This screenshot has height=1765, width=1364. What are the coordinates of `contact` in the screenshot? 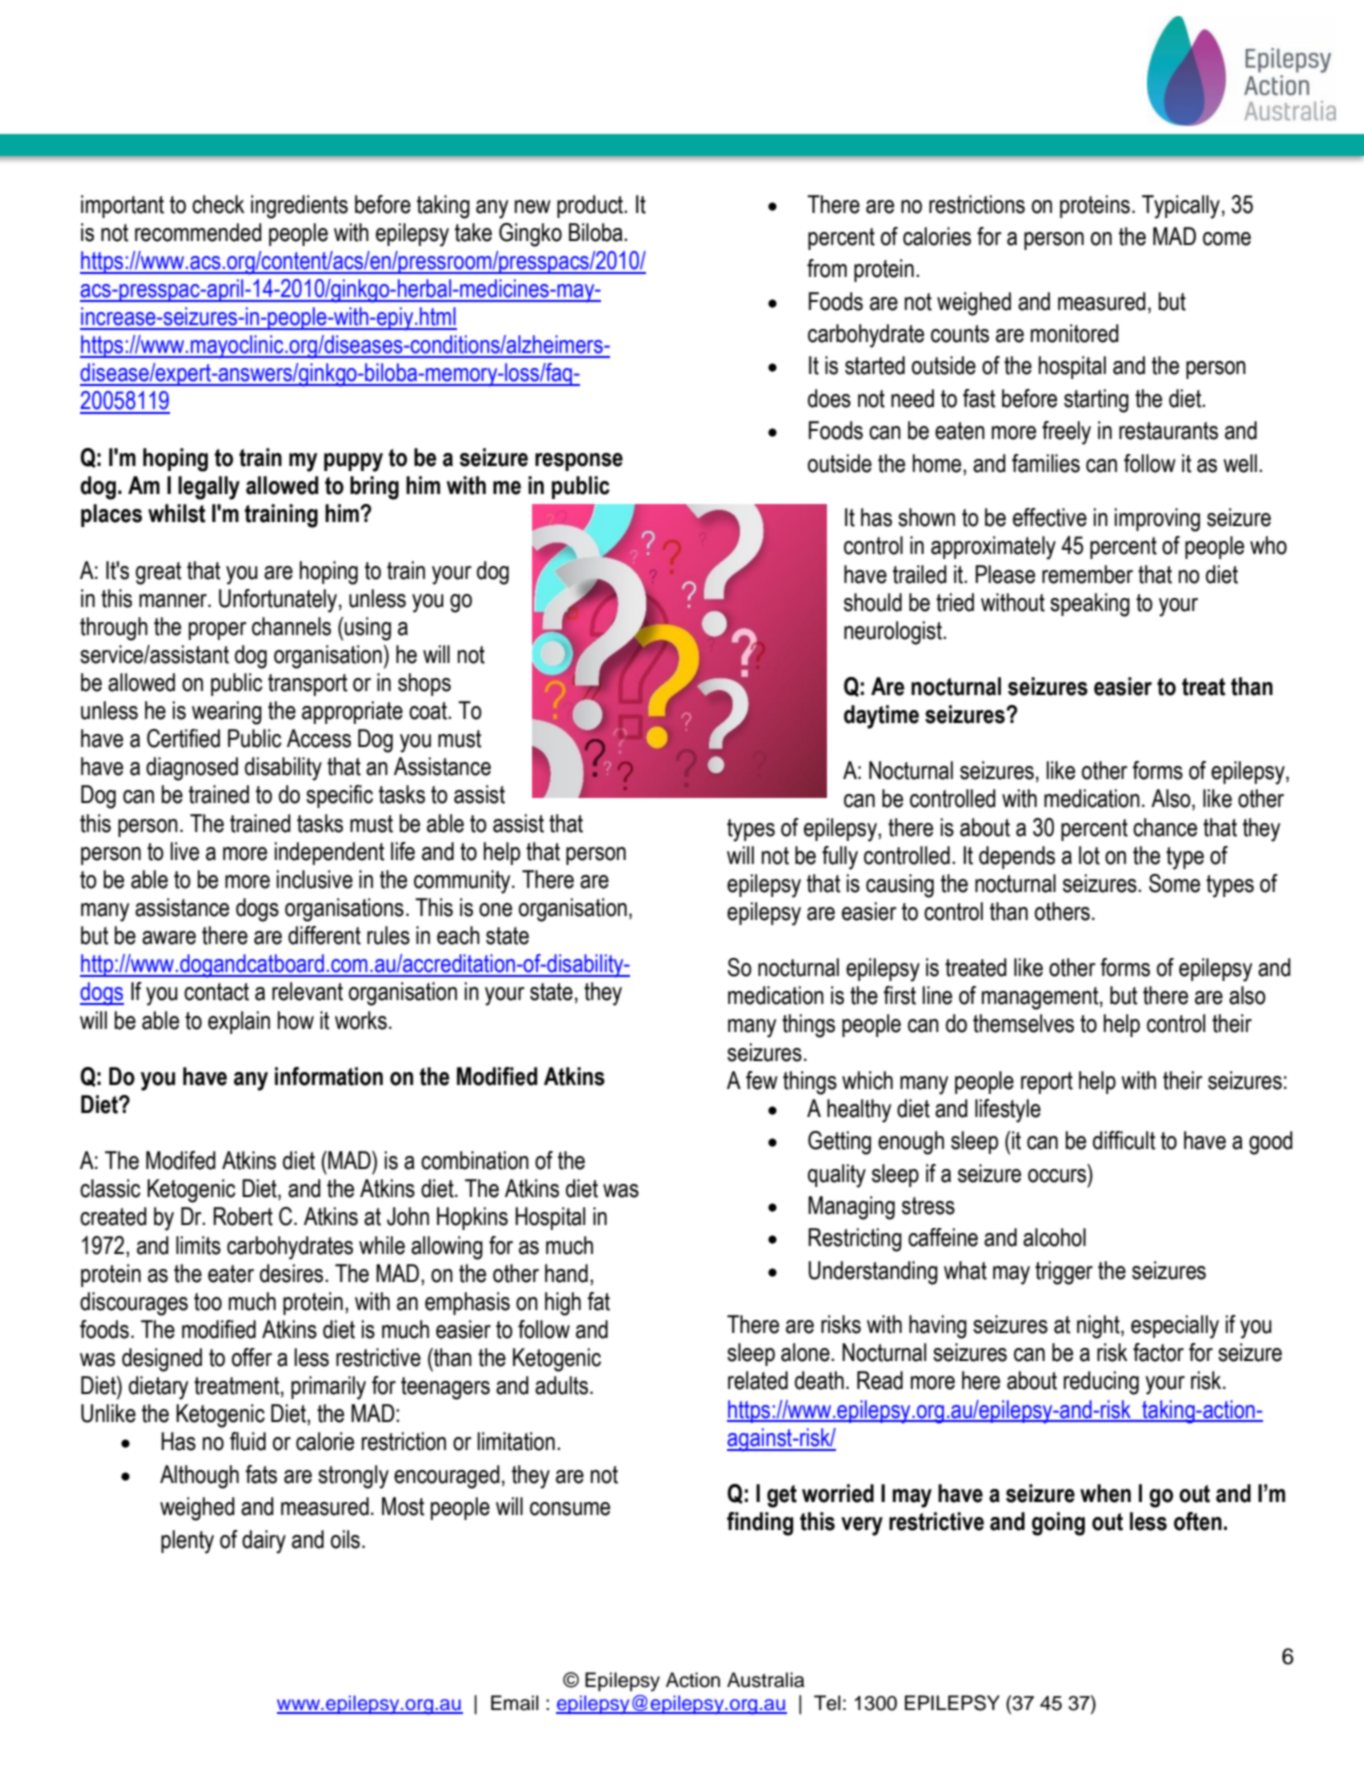 It's located at (216, 992).
